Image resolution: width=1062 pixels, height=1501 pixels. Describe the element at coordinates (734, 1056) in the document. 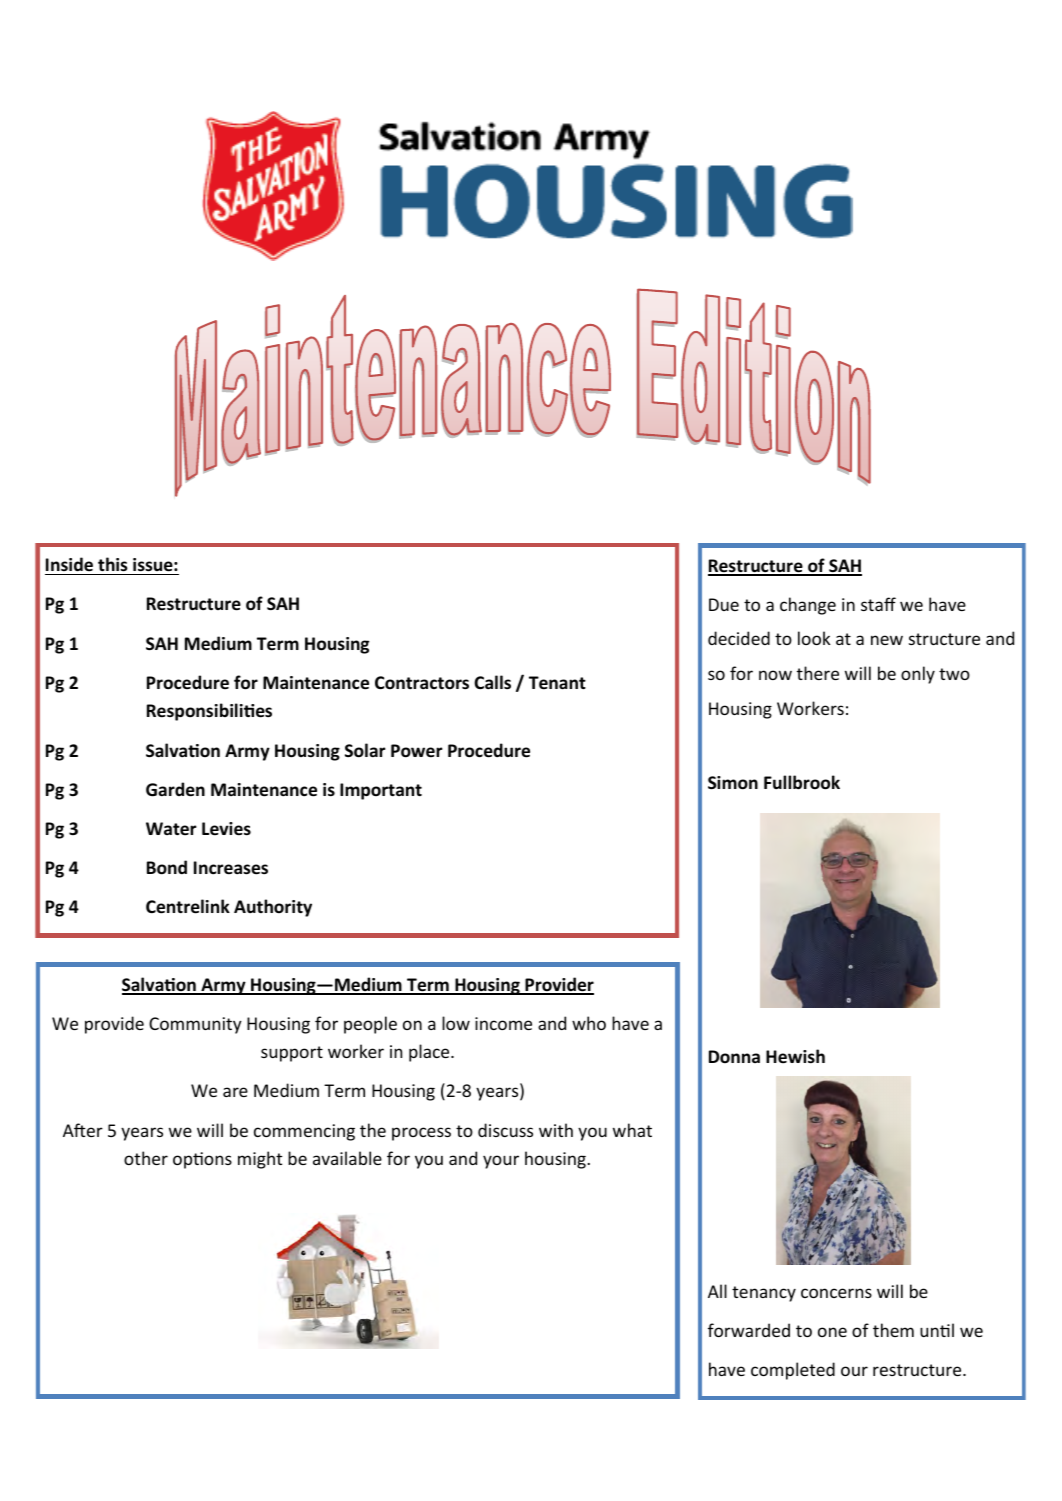

I see `Donna` at that location.
